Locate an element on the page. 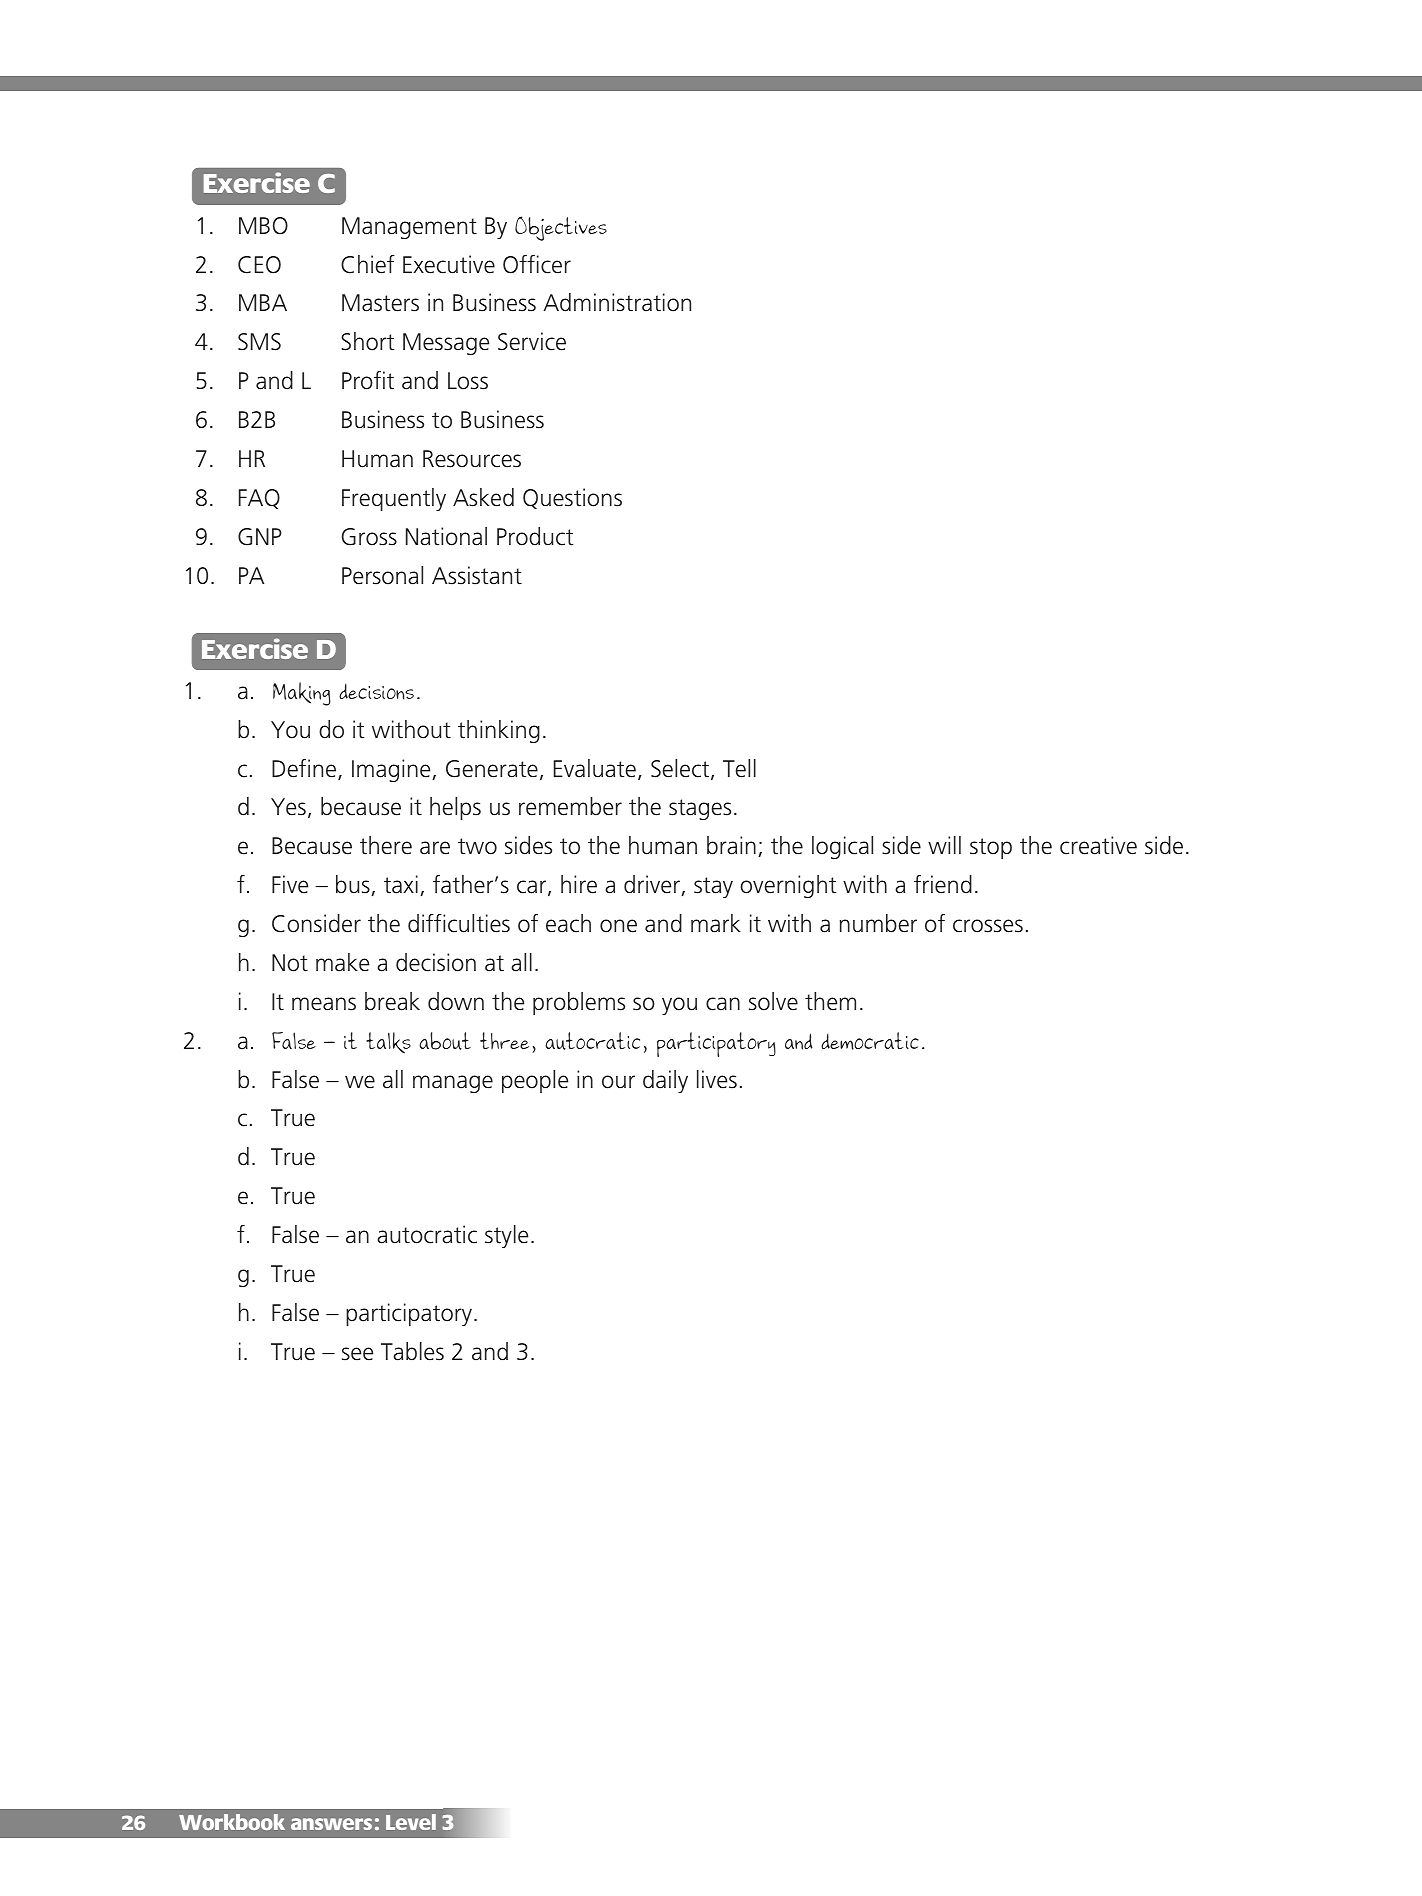  Chief is located at coordinates (368, 264).
